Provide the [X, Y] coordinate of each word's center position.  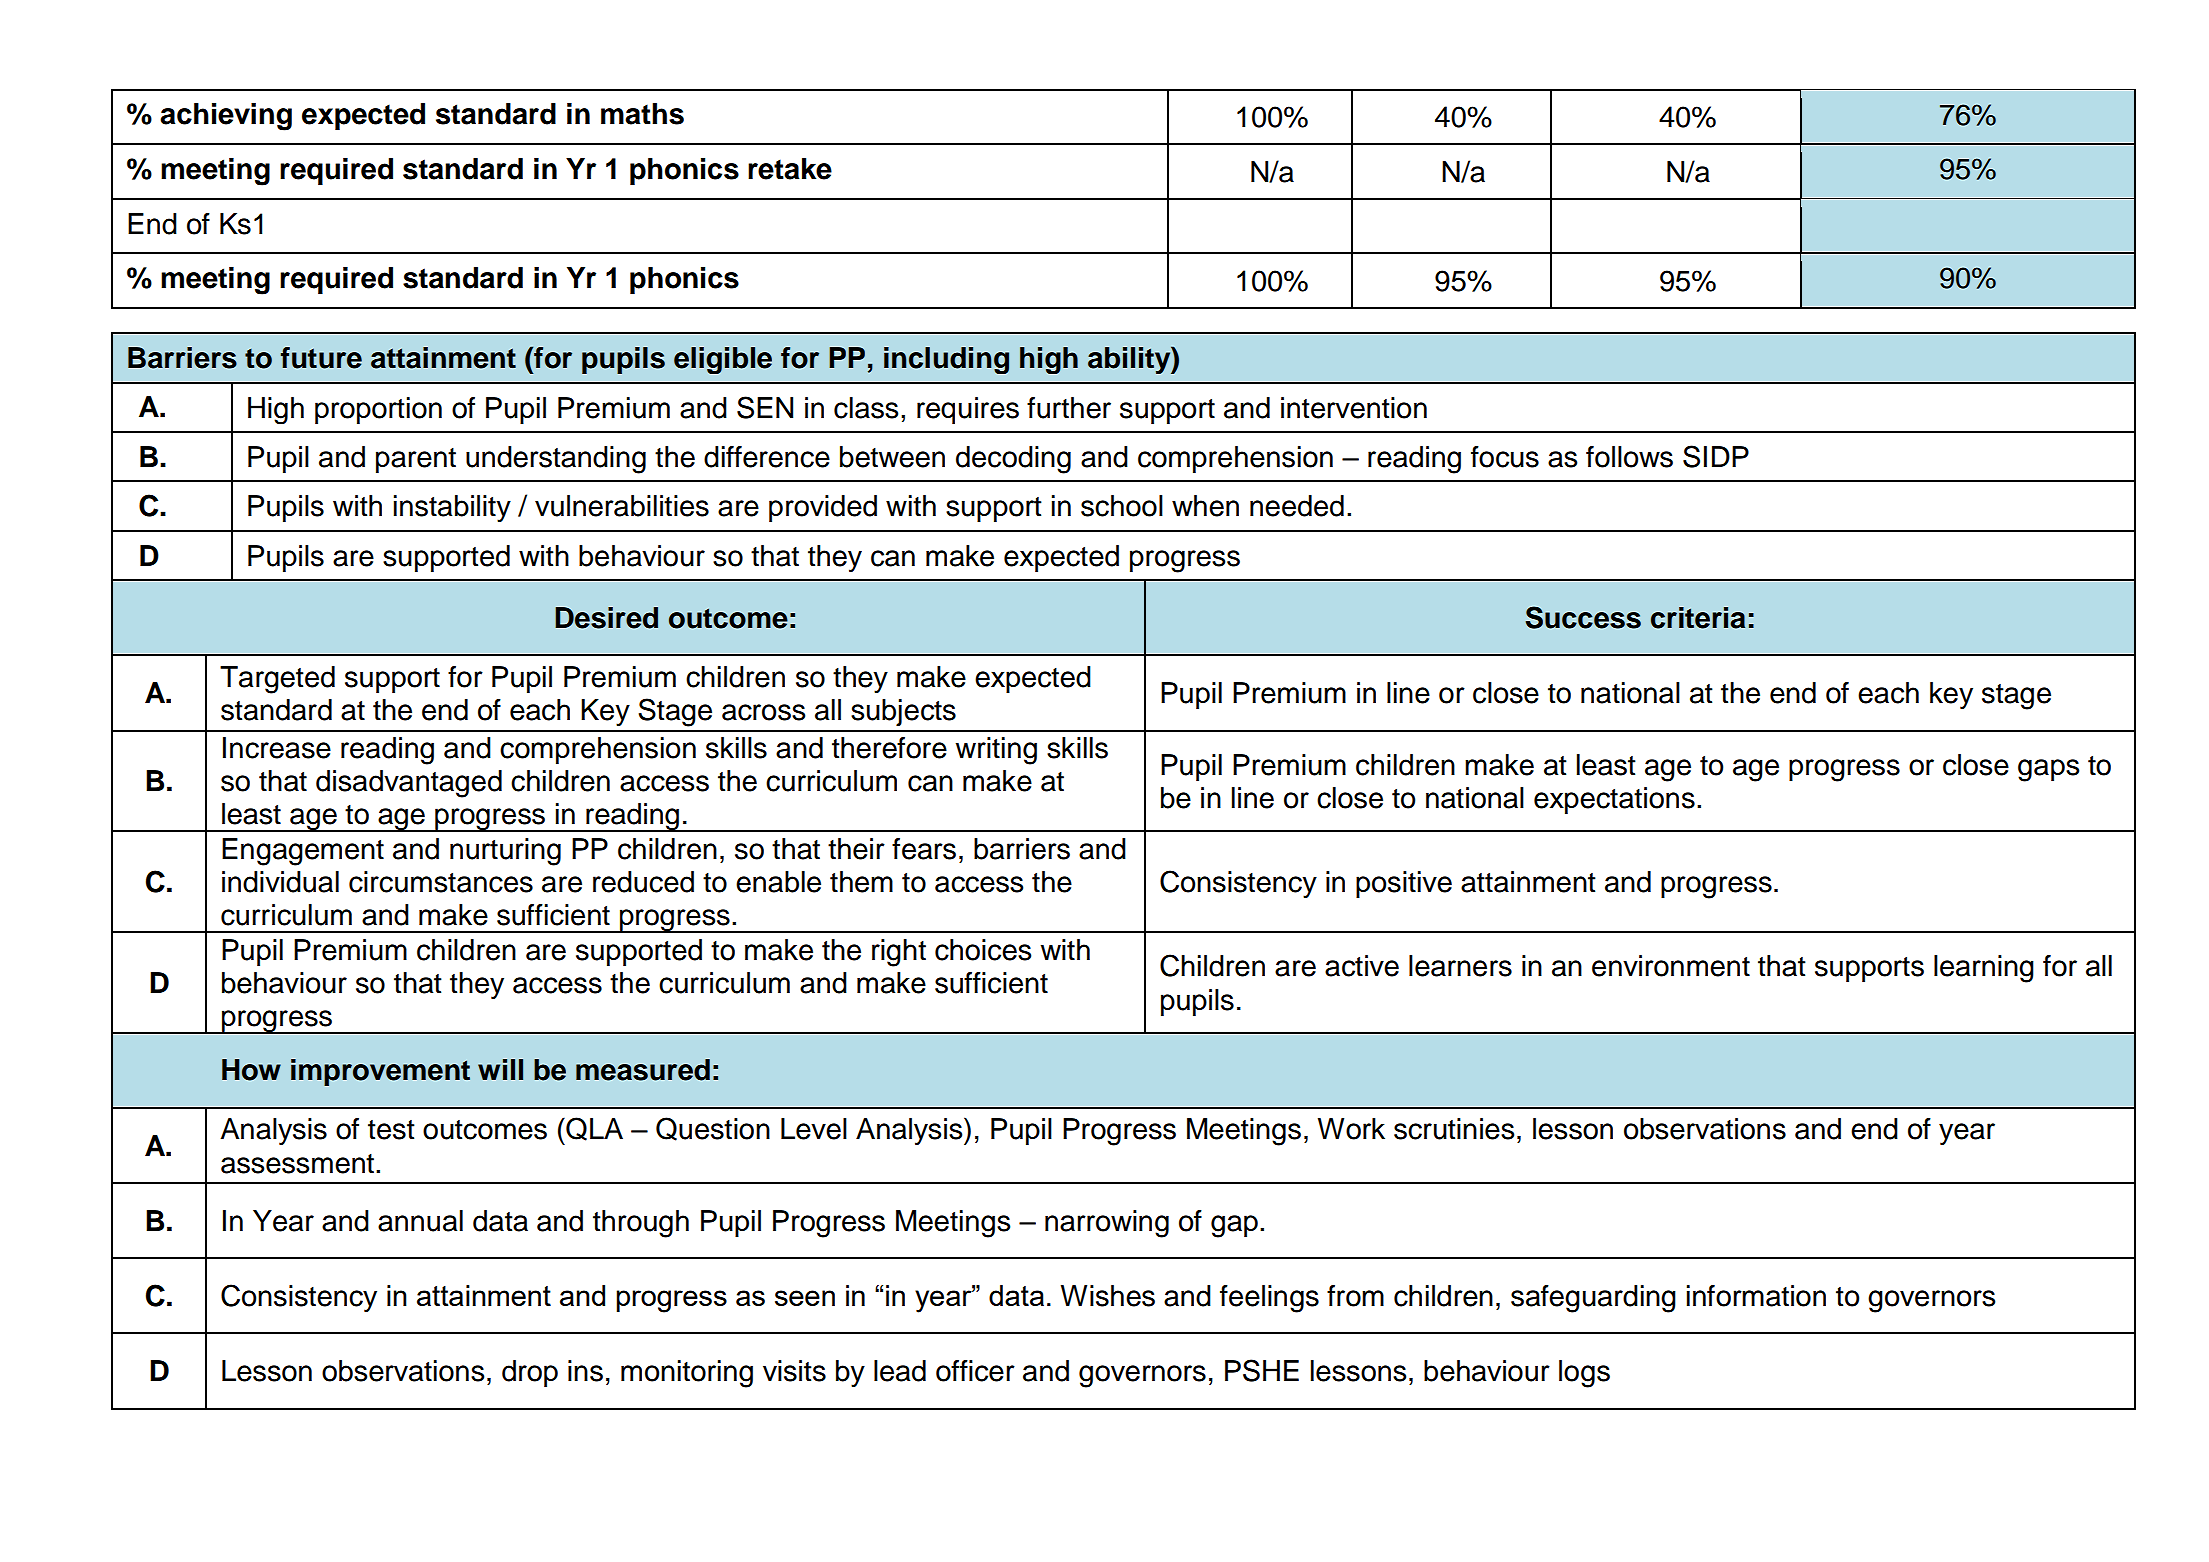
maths [642, 114]
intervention [1354, 408]
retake [790, 169]
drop [530, 1373]
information [1756, 1296]
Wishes [1108, 1296]
